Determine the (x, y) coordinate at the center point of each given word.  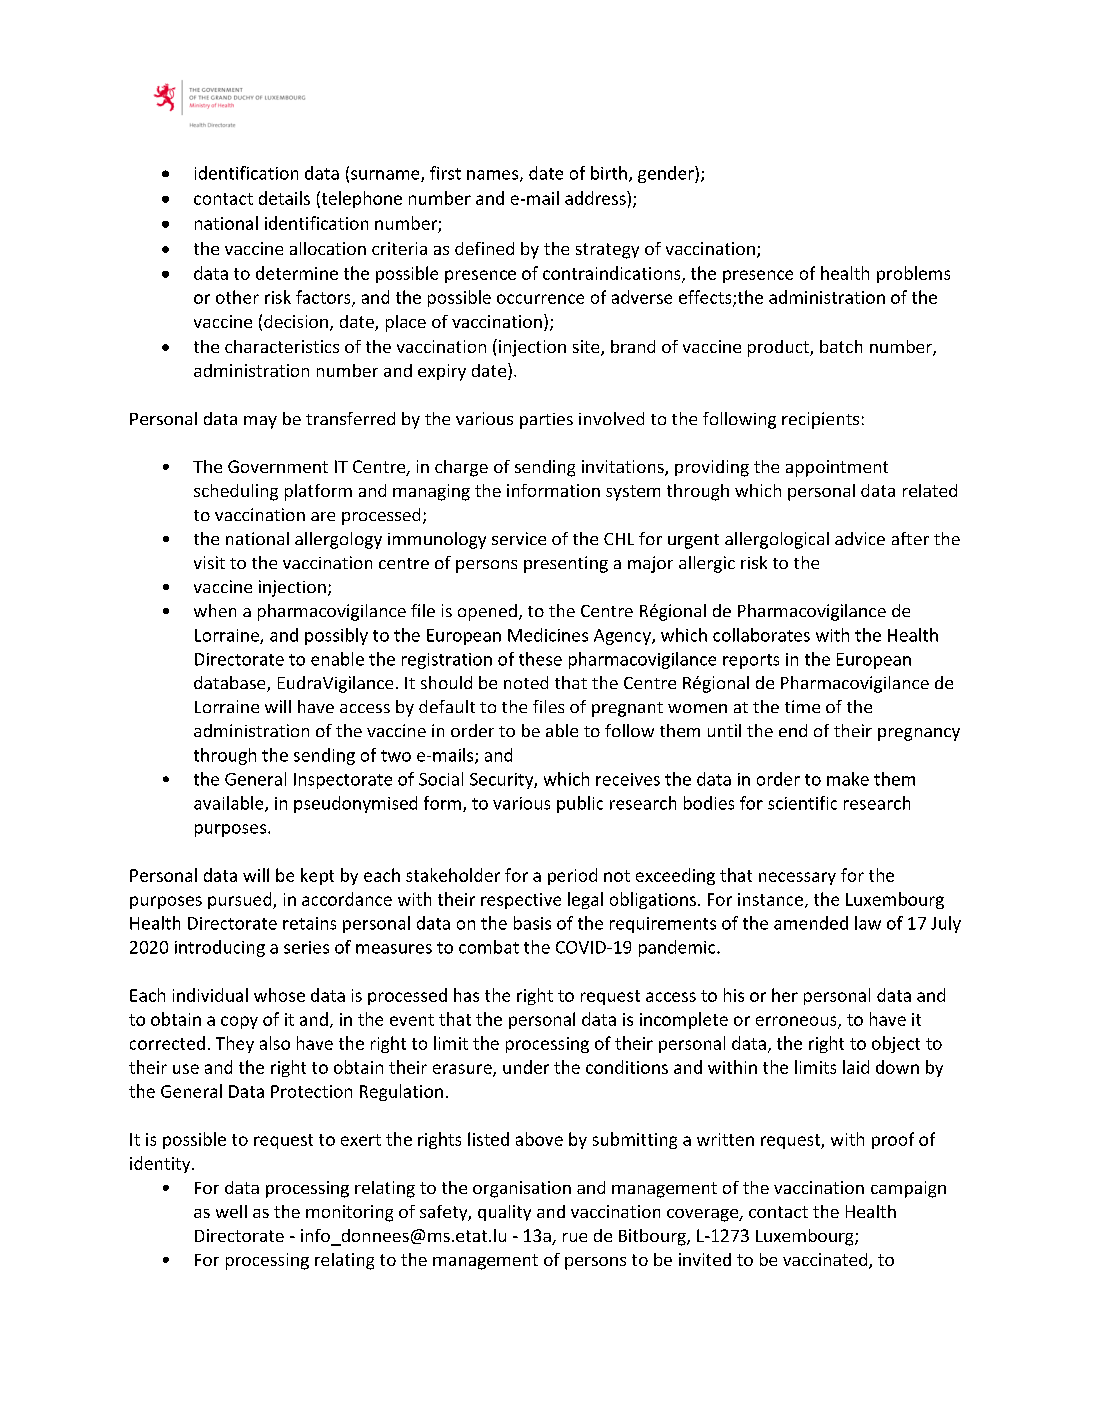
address (596, 198)
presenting (566, 564)
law (868, 923)
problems (913, 274)
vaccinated (826, 1261)
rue (575, 1237)
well (231, 1211)
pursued (241, 900)
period (572, 876)
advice (860, 538)
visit (209, 562)
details (284, 198)
